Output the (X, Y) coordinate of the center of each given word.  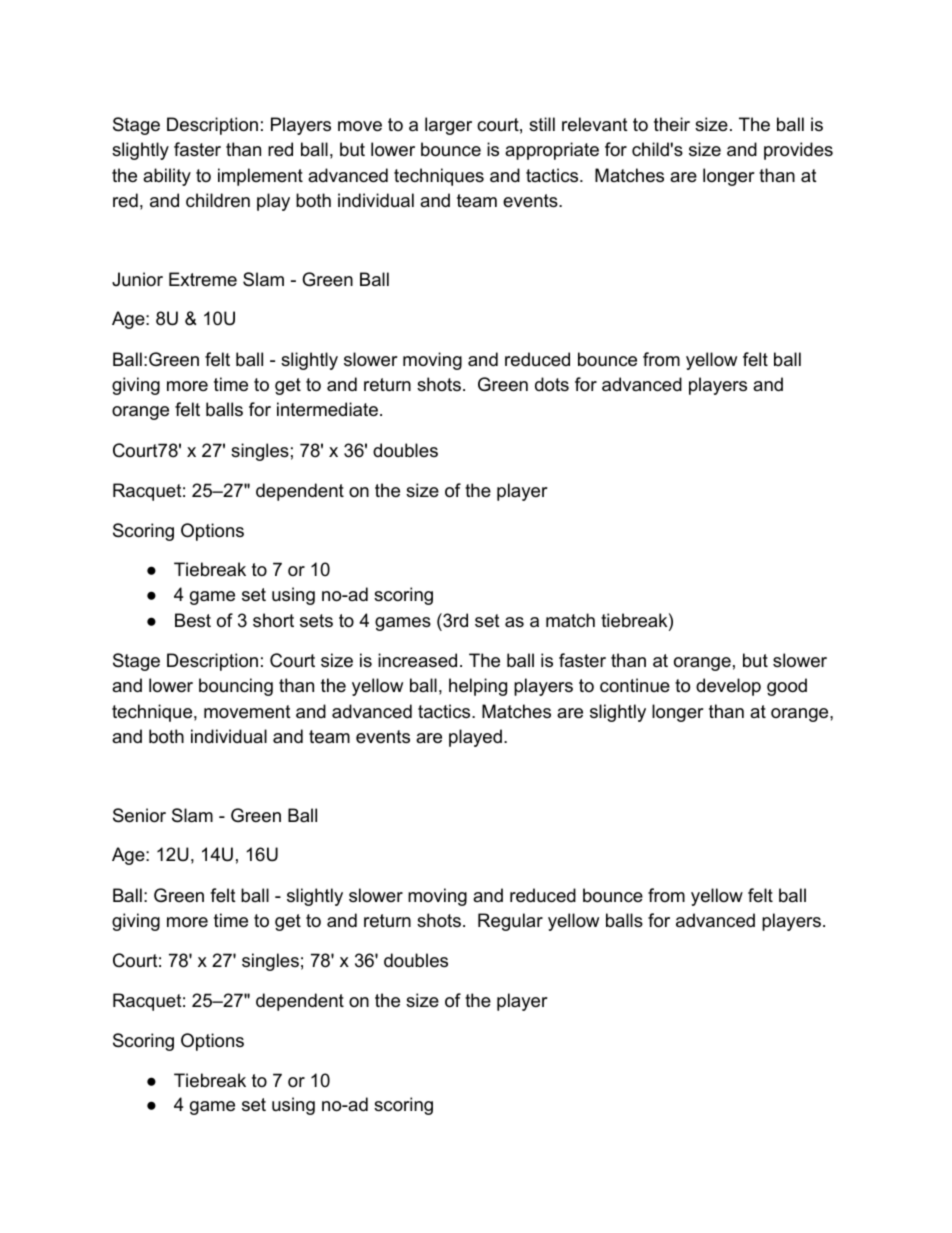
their (672, 124)
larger (448, 126)
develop (728, 687)
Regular (510, 922)
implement (260, 177)
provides (798, 151)
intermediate (327, 409)
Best (193, 620)
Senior (139, 815)
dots (552, 384)
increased (417, 660)
